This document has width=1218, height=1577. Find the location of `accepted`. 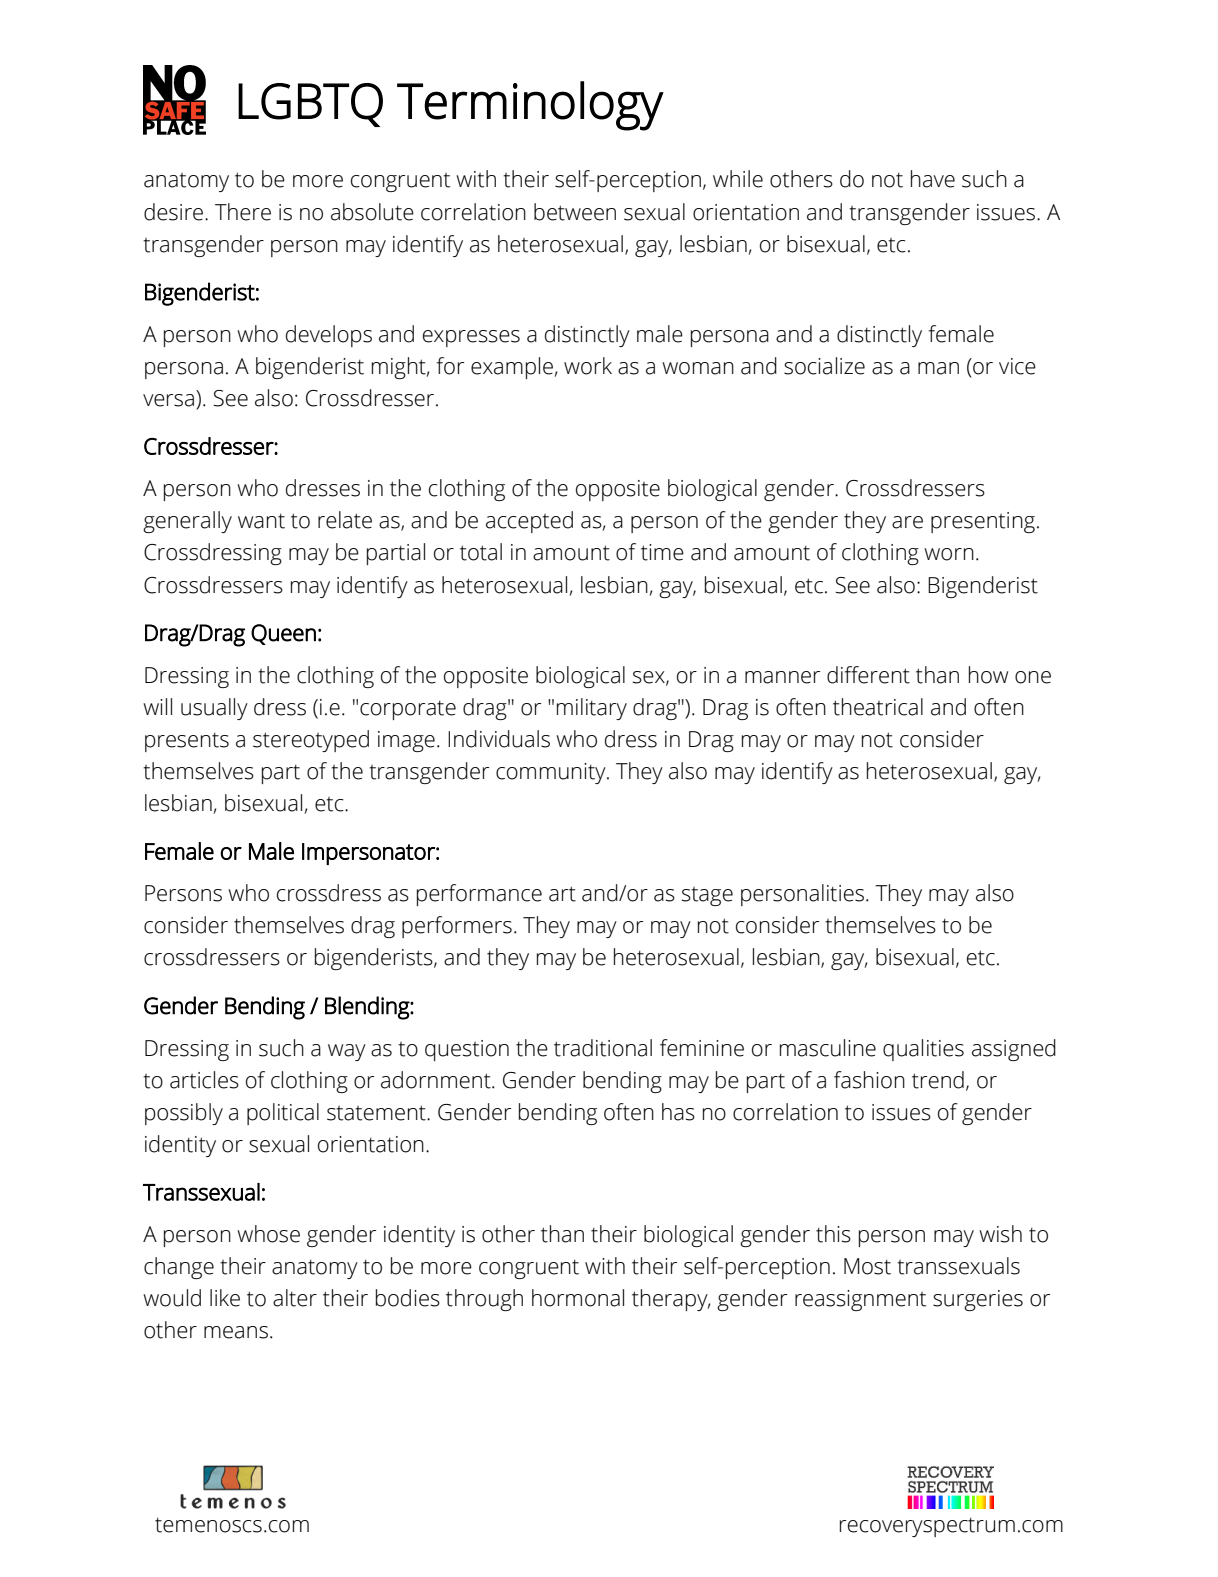

accepted is located at coordinates (529, 522).
